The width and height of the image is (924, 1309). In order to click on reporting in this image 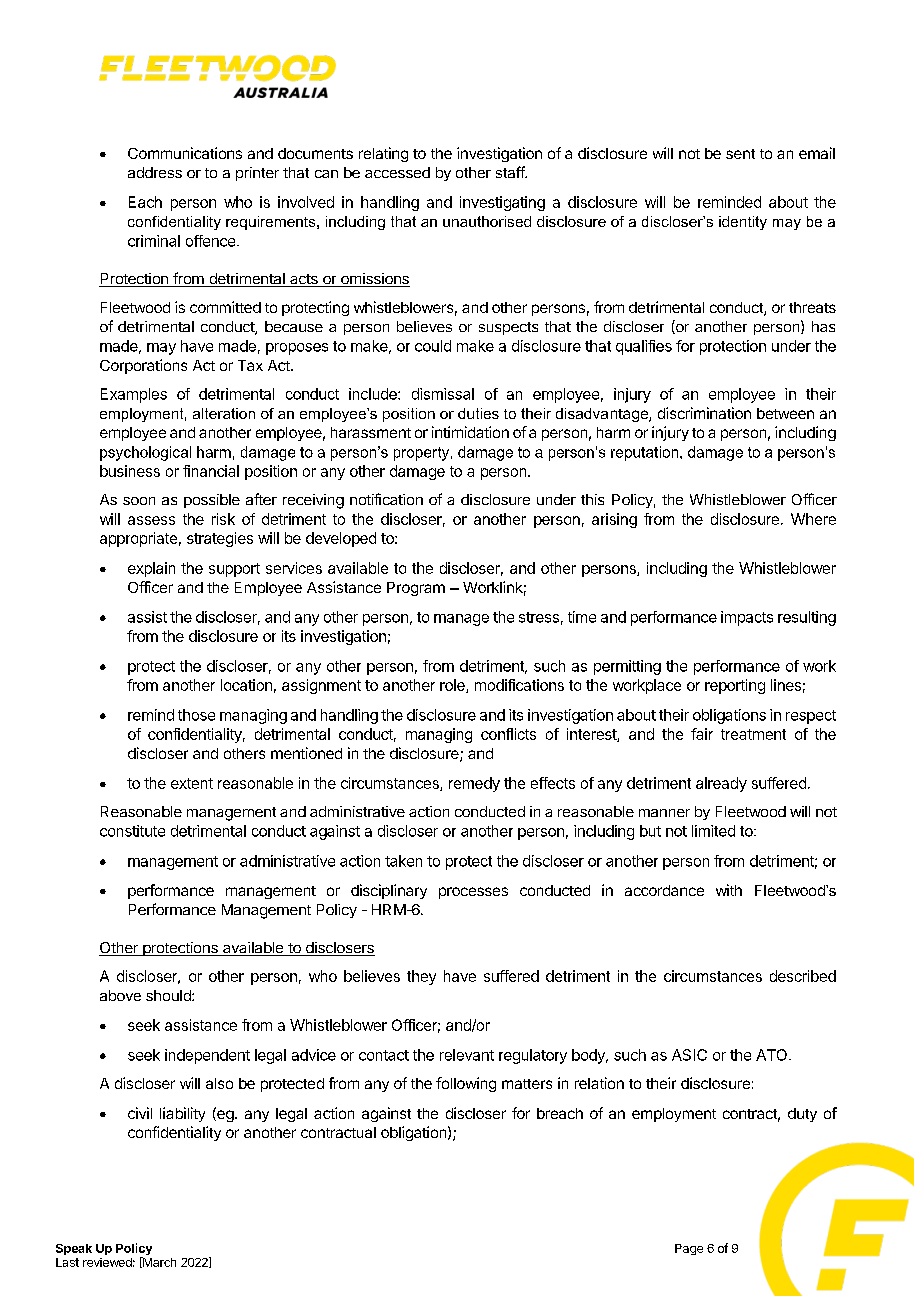, I will do `click(735, 686)`.
